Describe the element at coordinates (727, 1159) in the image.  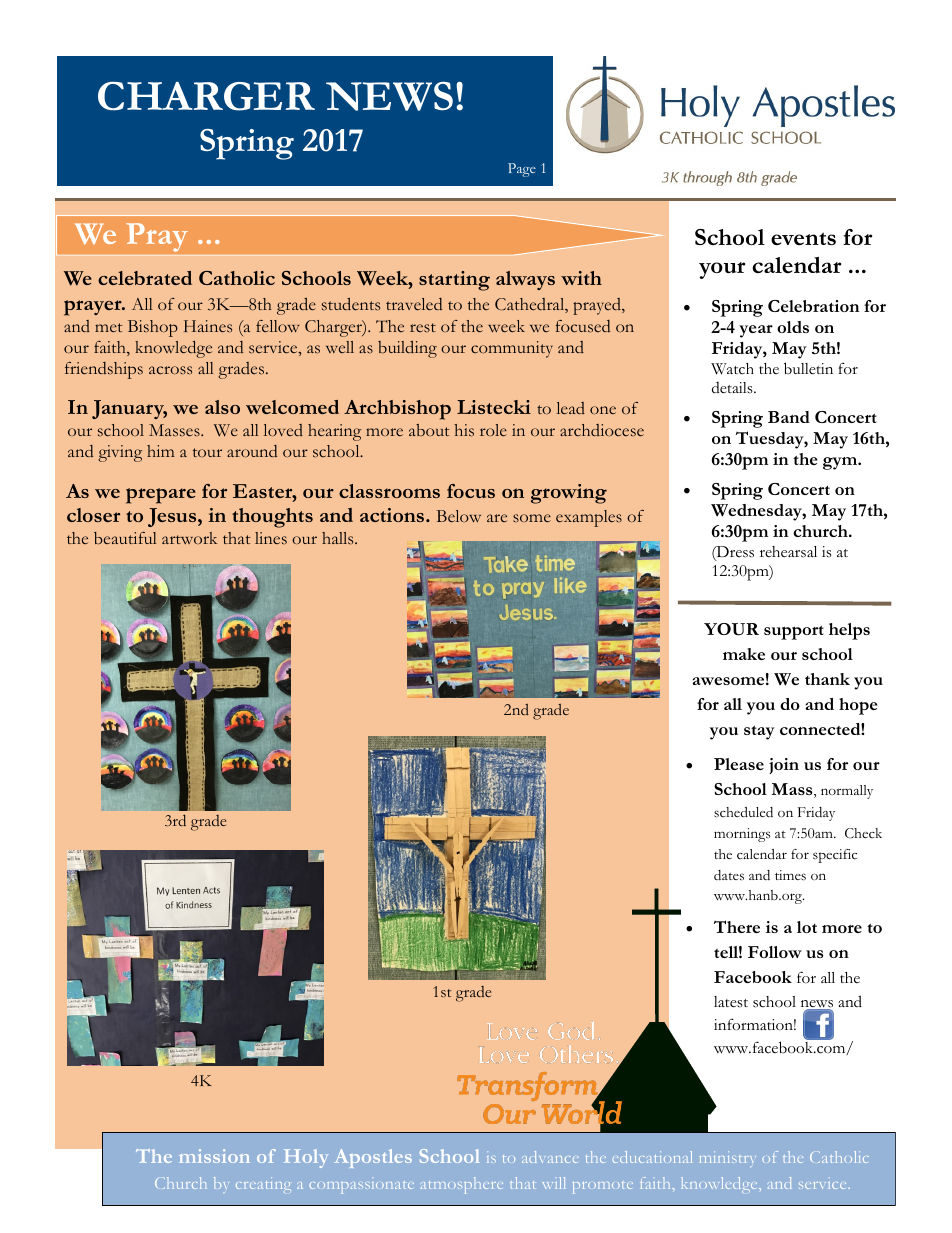
I see `ministry` at that location.
